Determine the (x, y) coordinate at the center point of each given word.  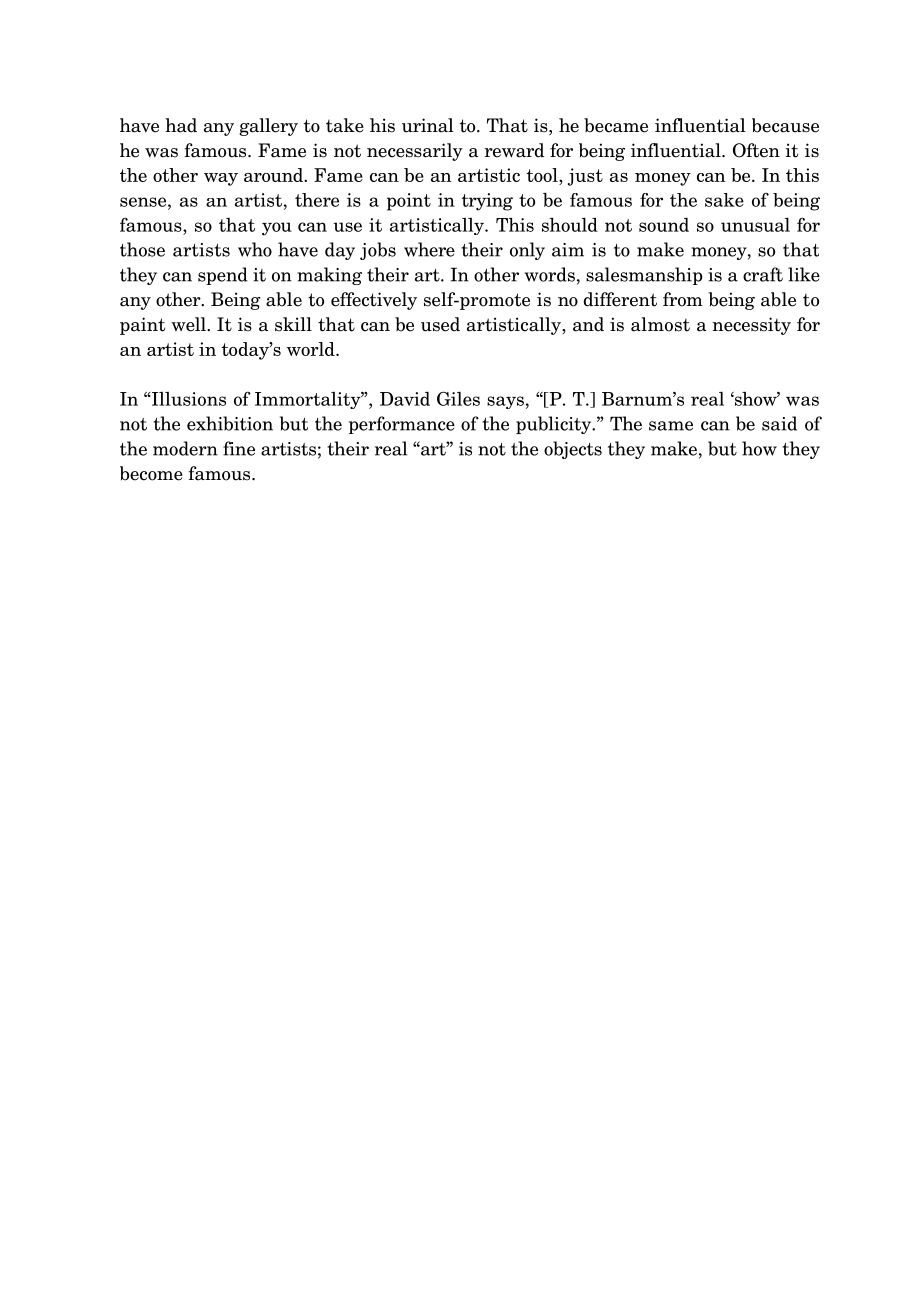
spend (223, 276)
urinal (428, 125)
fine (239, 448)
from (683, 299)
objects (573, 450)
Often (756, 150)
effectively (374, 301)
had (181, 125)
